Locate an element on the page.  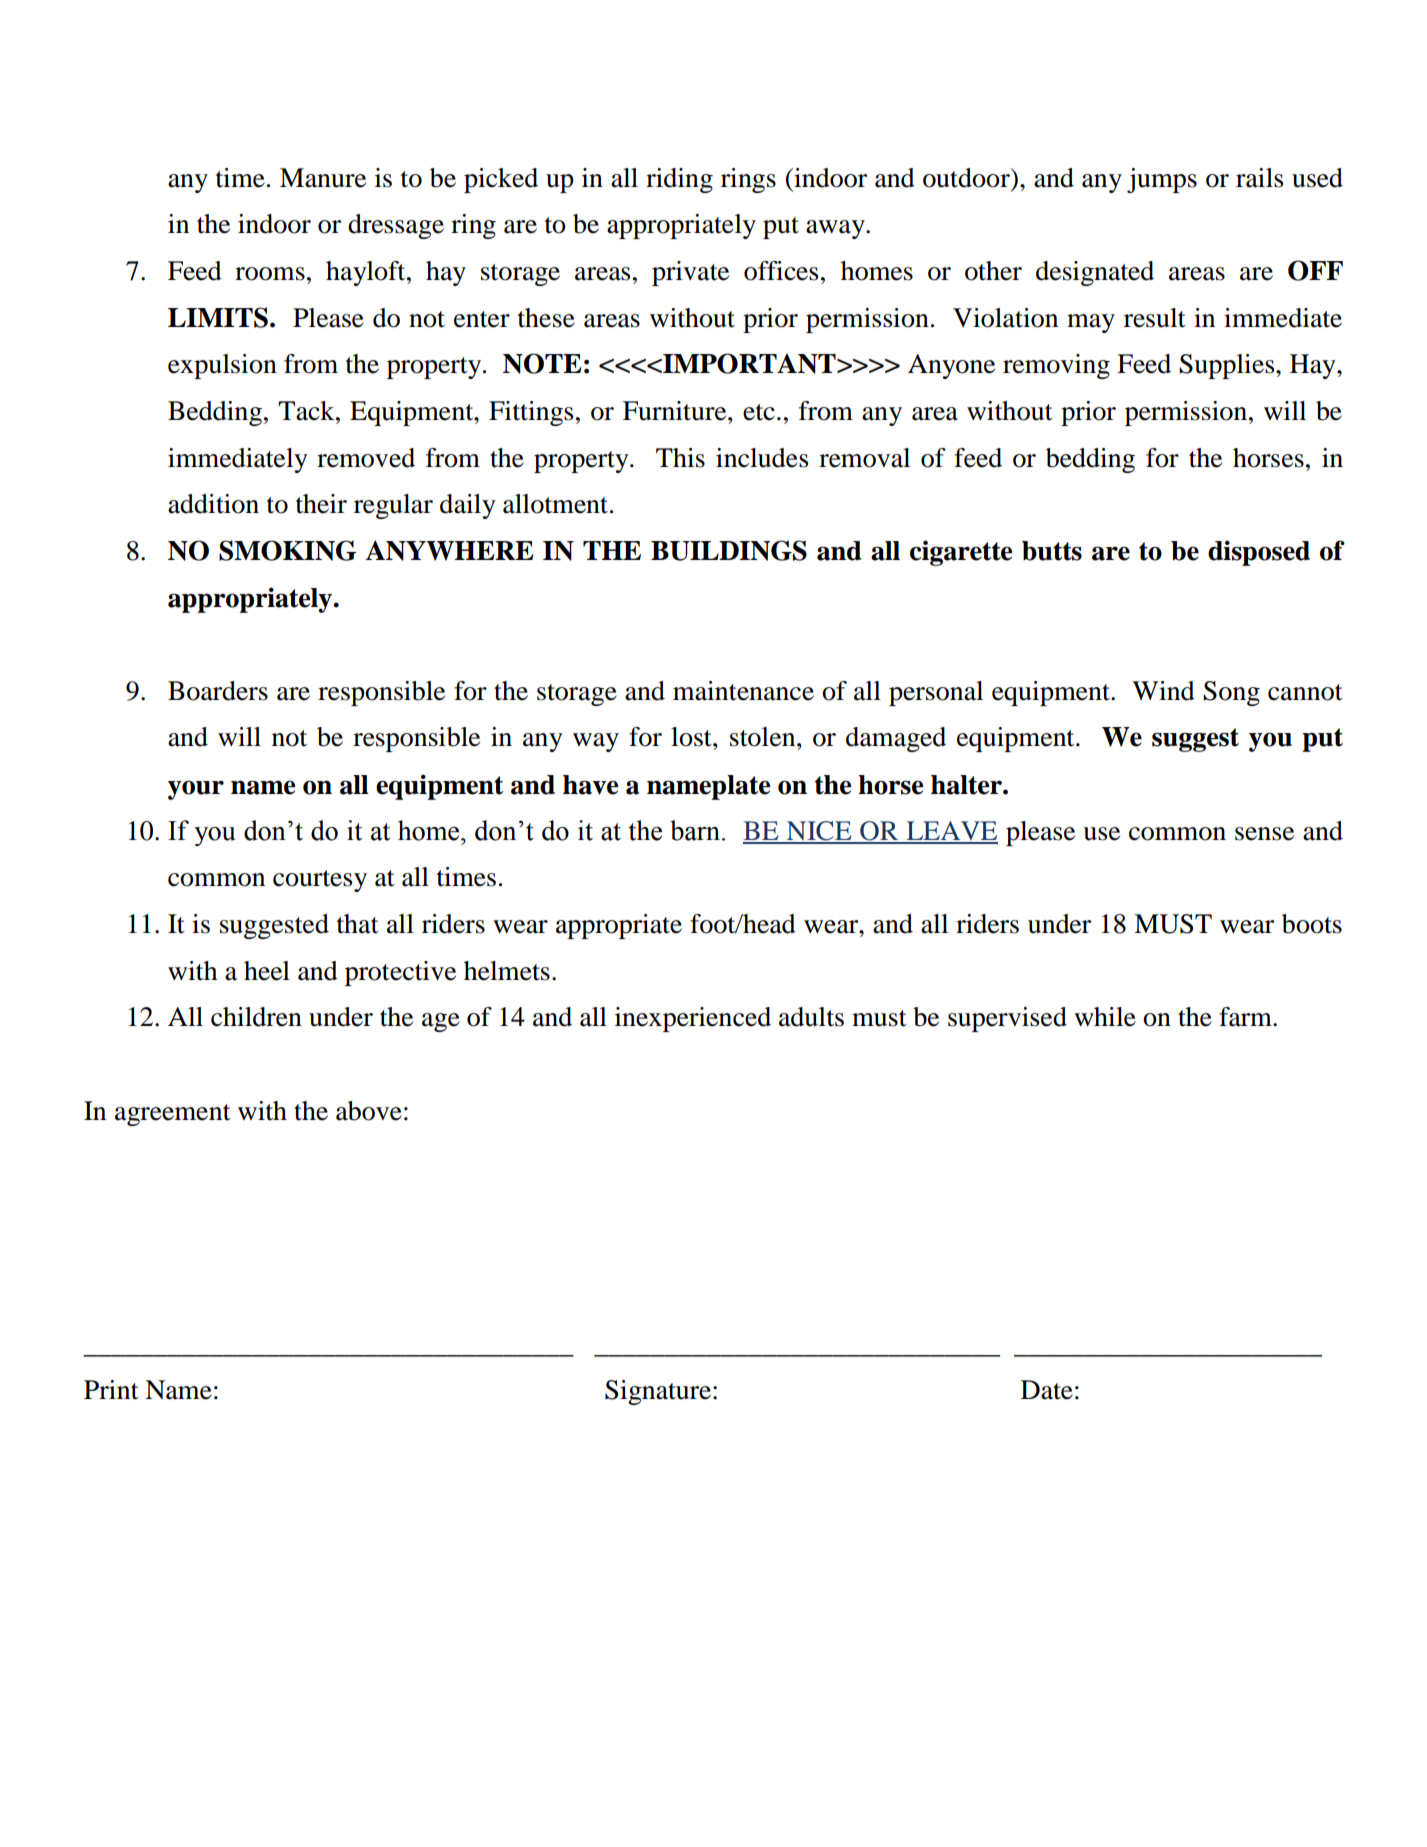
Print is located at coordinates (111, 1390).
